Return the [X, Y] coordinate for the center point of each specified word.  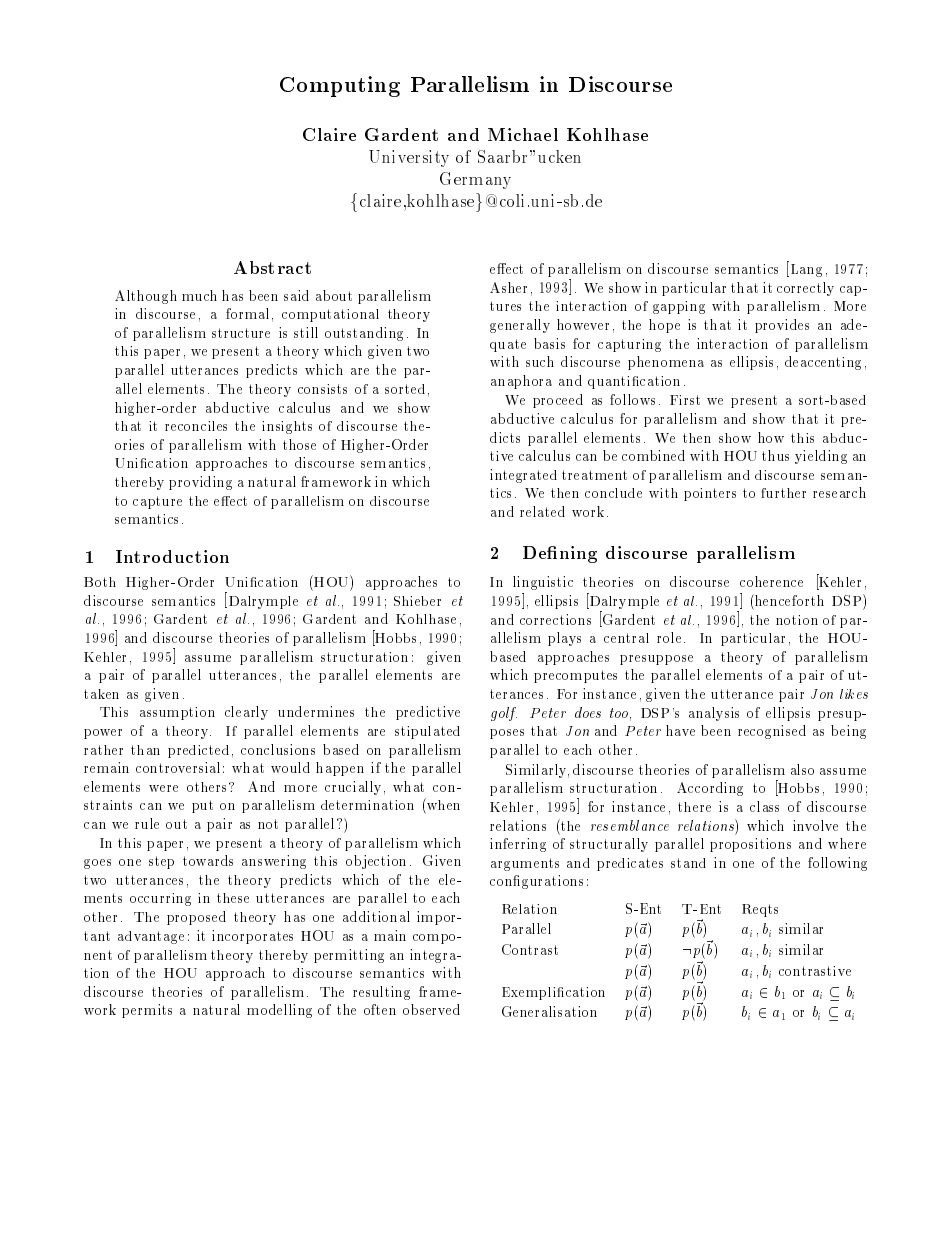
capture [157, 502]
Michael [523, 134]
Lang [805, 269]
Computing [340, 86]
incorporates [252, 937]
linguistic [543, 583]
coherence [771, 581]
